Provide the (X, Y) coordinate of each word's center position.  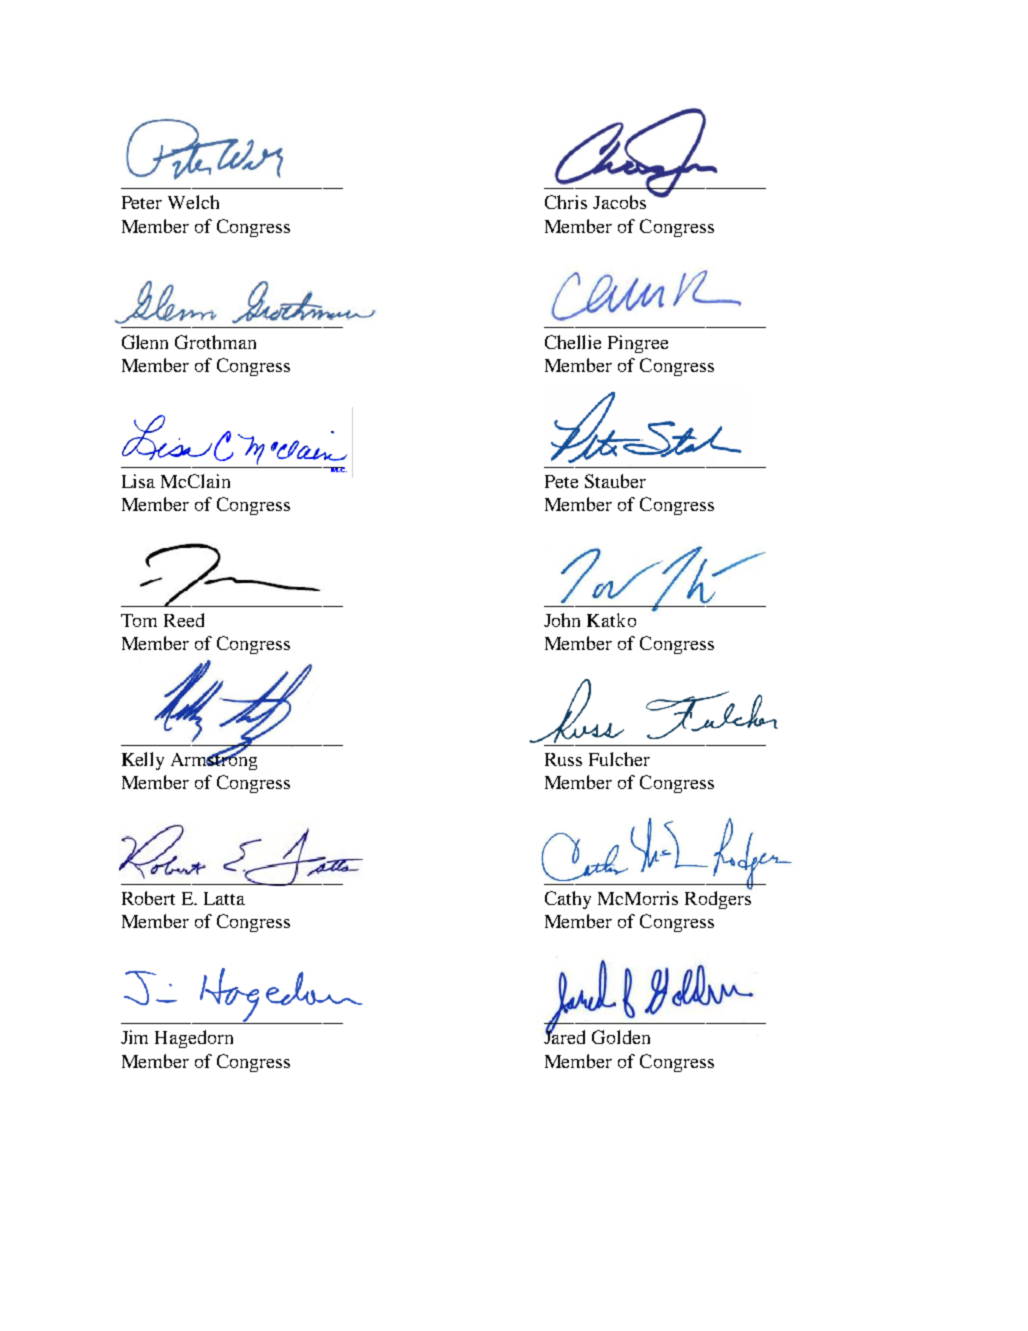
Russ (563, 759)
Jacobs (619, 202)
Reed (184, 620)
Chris (566, 202)
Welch (193, 202)
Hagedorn (194, 1039)
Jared (564, 1036)
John (562, 620)
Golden (621, 1037)
